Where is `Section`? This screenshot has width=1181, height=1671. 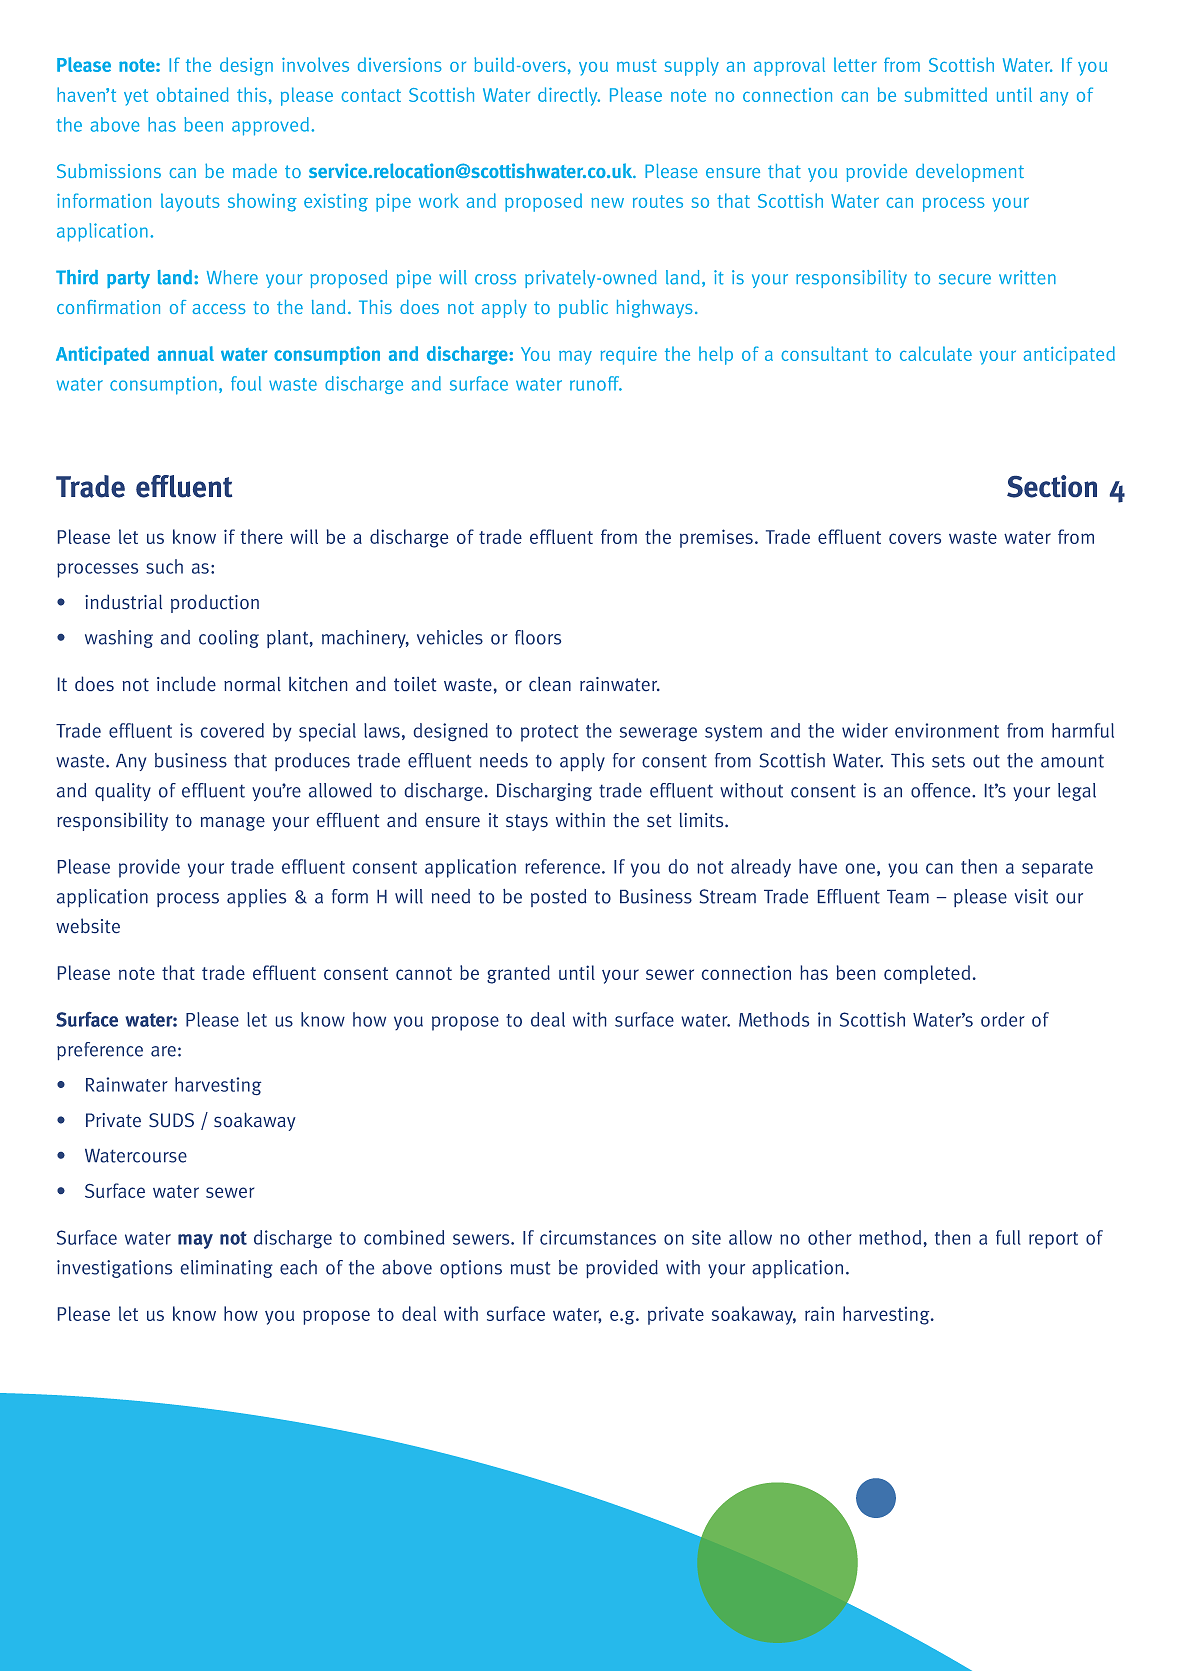
Section is located at coordinates (1052, 486).
